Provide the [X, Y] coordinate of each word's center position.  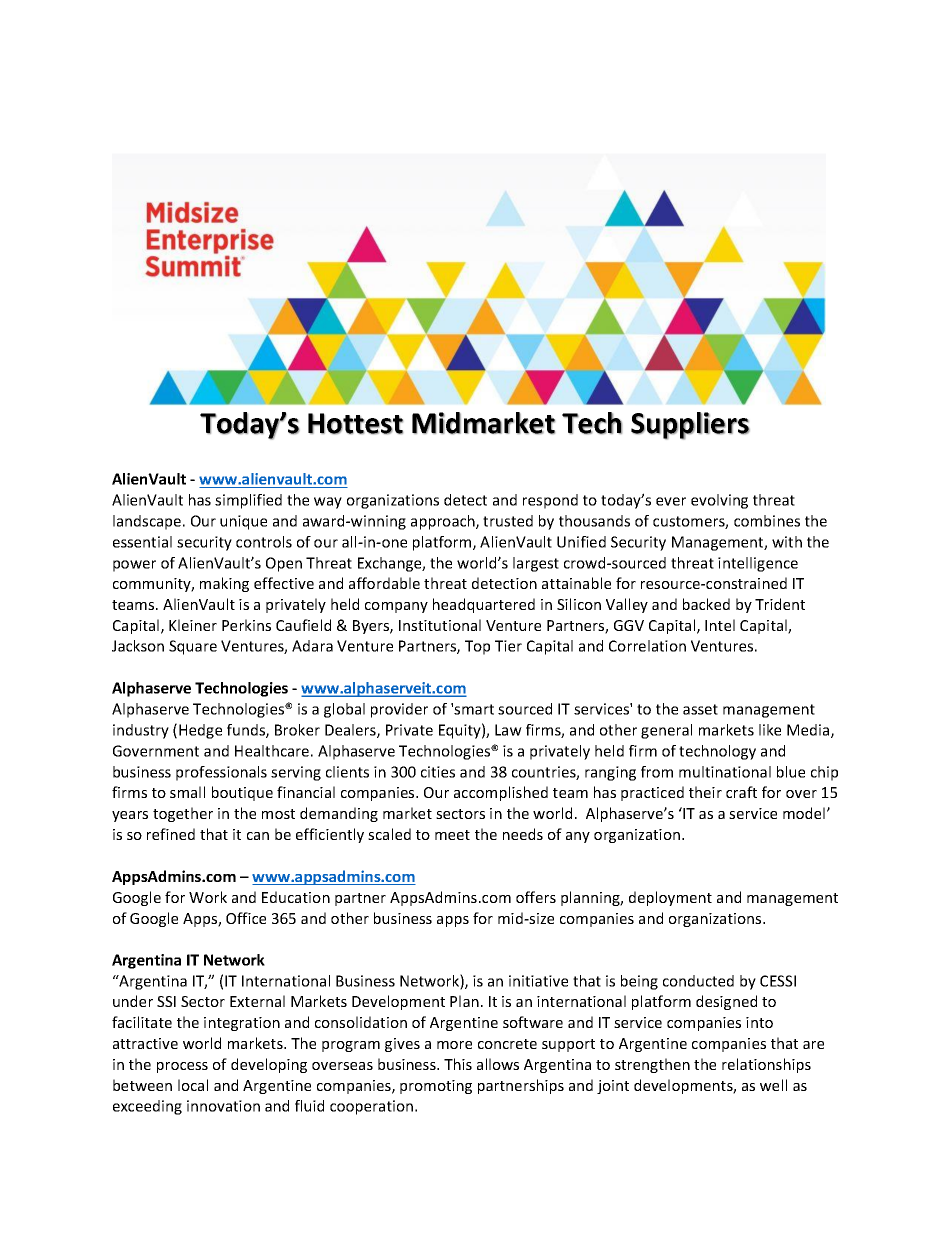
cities [438, 772]
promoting [436, 1087]
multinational [725, 772]
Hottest [355, 424]
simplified [248, 501]
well [773, 1085]
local [193, 1085]
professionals [221, 773]
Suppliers [690, 426]
